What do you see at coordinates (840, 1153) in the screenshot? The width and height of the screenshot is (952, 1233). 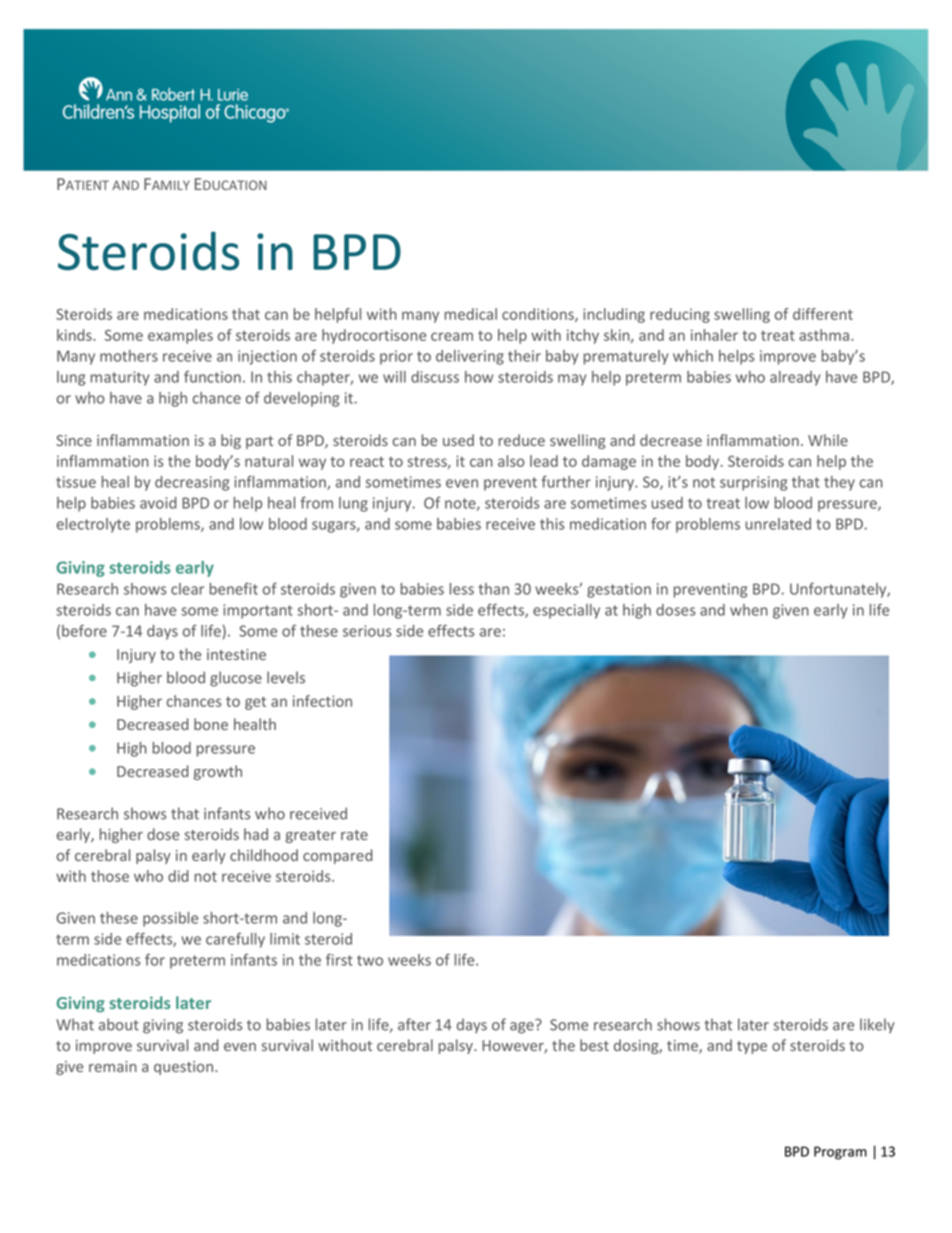 I see `Program` at bounding box center [840, 1153].
